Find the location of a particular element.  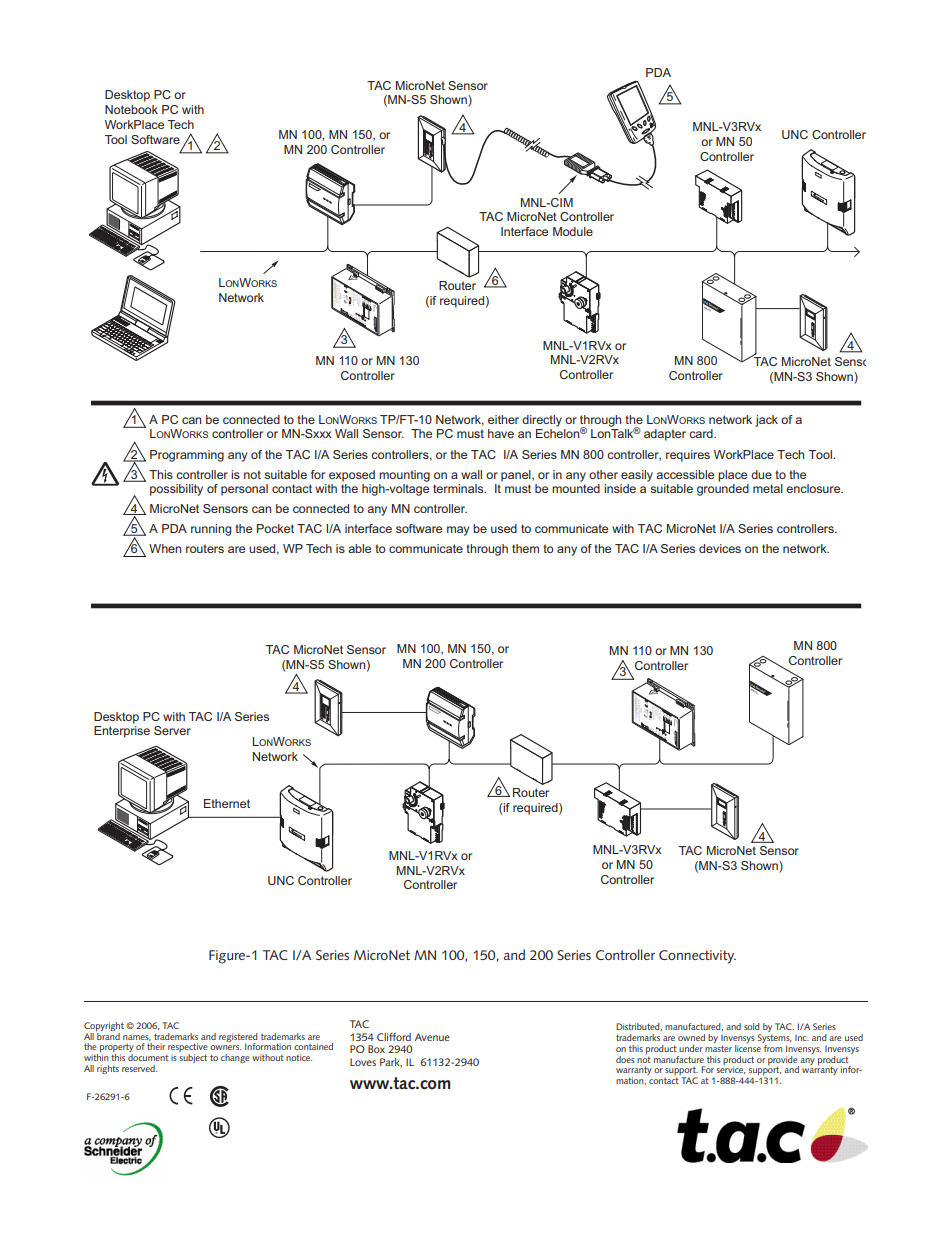

Avenue is located at coordinates (432, 1037).
